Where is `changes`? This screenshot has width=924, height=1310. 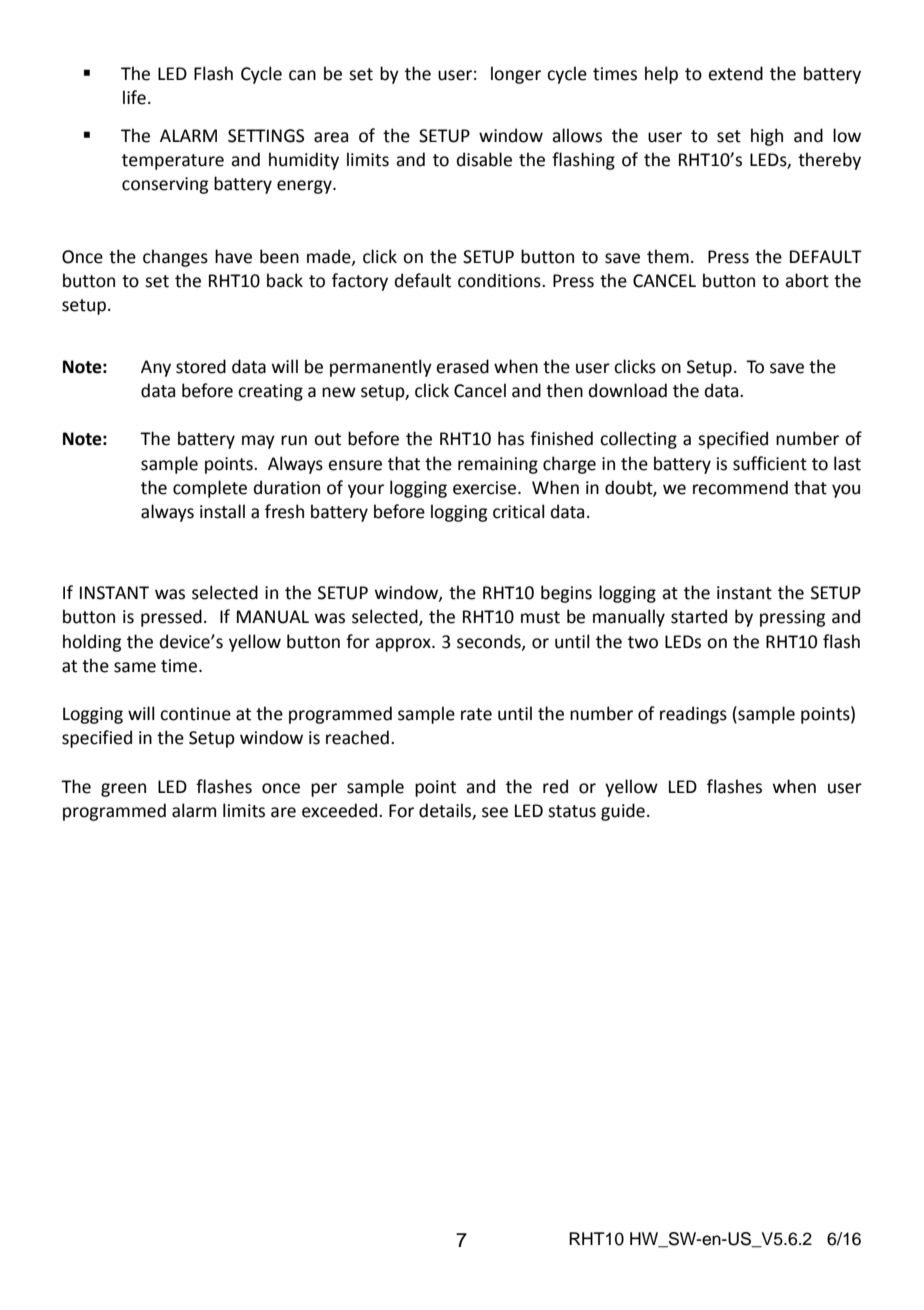
changes is located at coordinates (175, 258).
